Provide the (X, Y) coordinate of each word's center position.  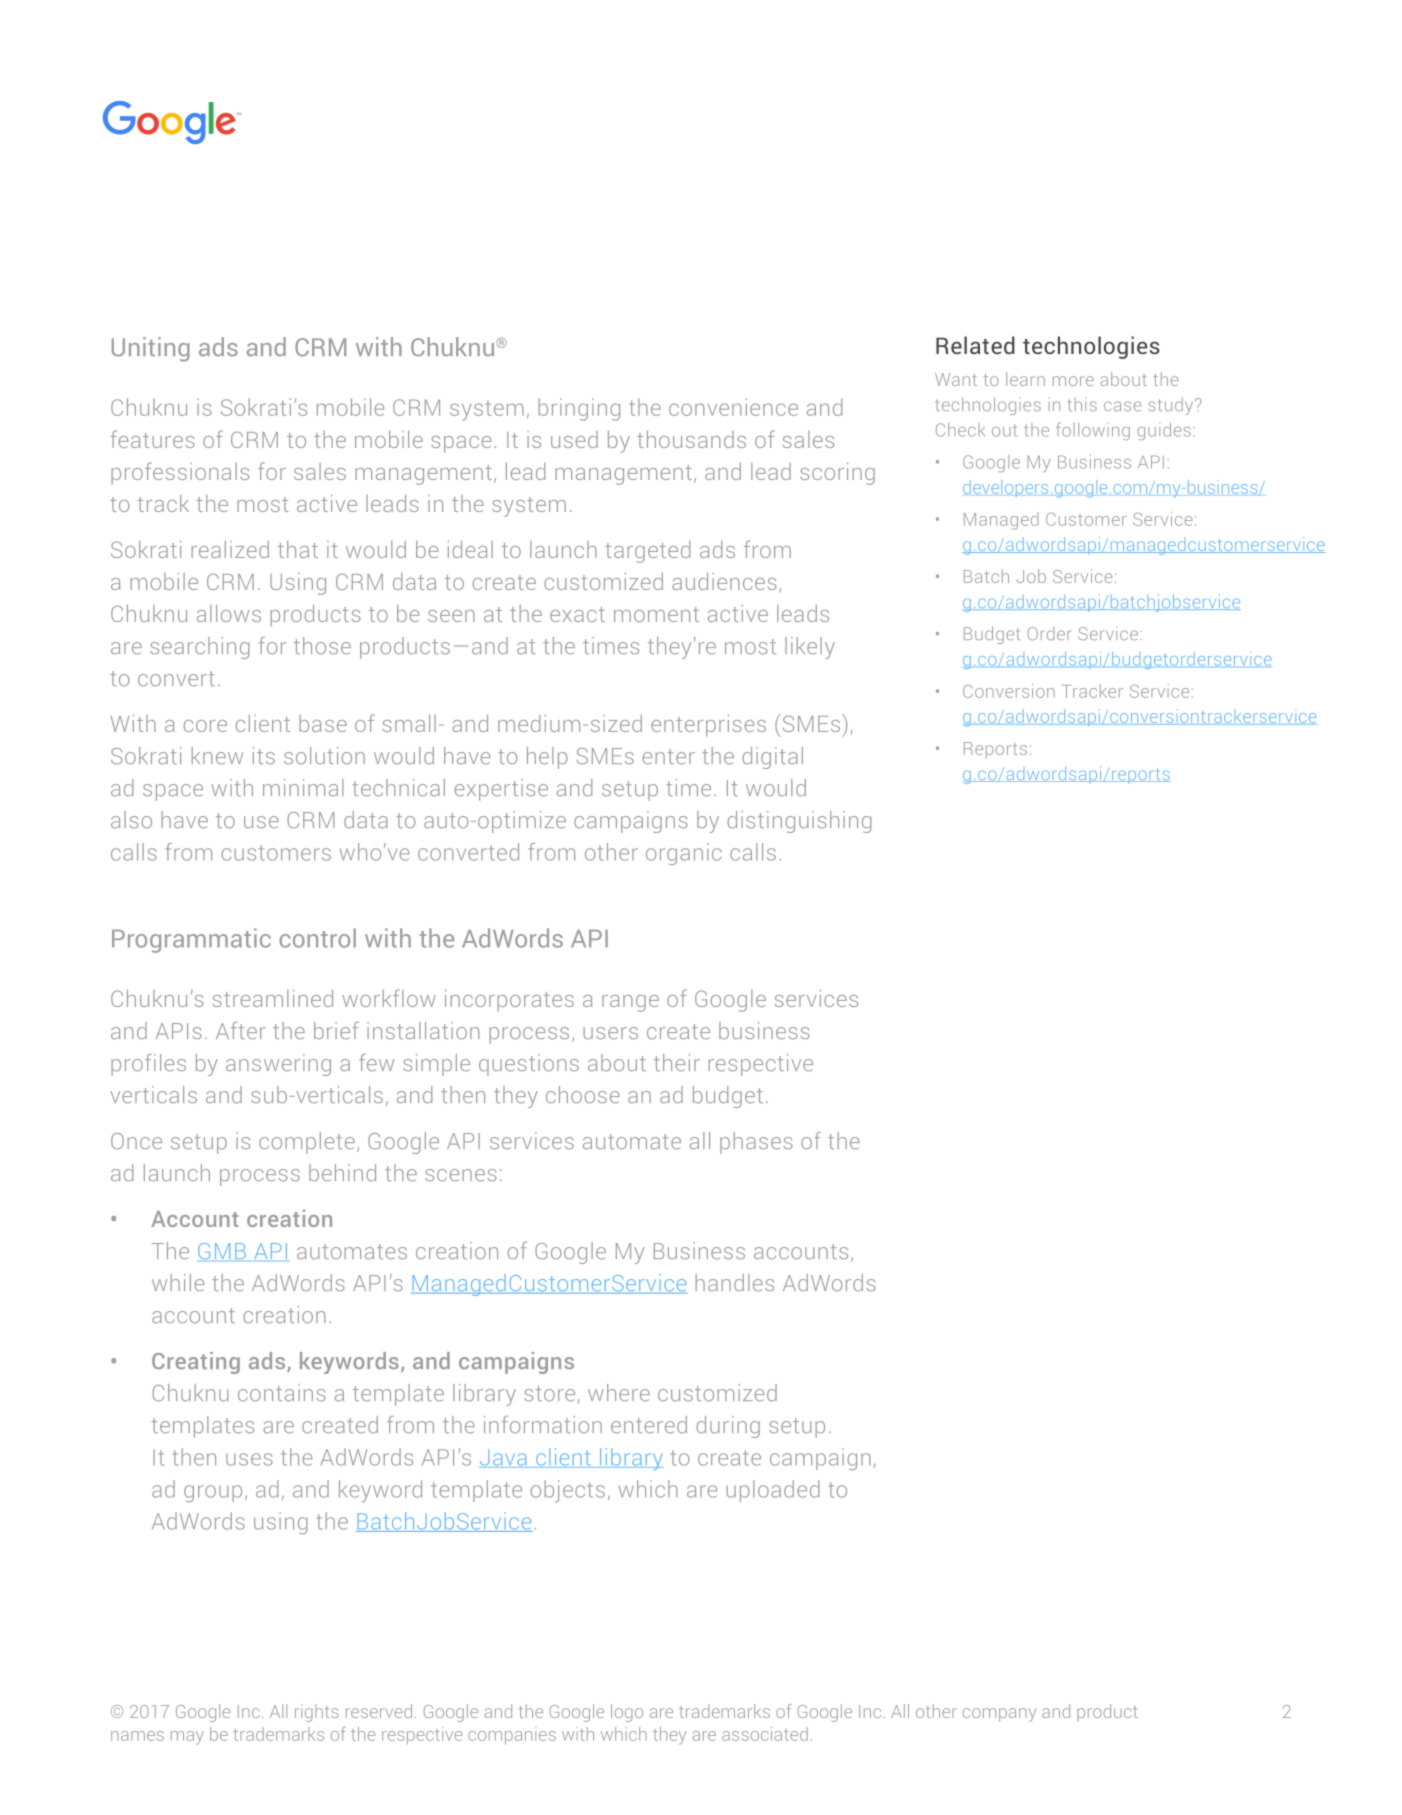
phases (756, 1143)
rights (317, 1713)
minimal (303, 787)
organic (684, 854)
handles (735, 1282)
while (178, 1282)
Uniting (151, 349)
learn (1025, 379)
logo (627, 1713)
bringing (579, 409)
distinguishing (799, 822)
